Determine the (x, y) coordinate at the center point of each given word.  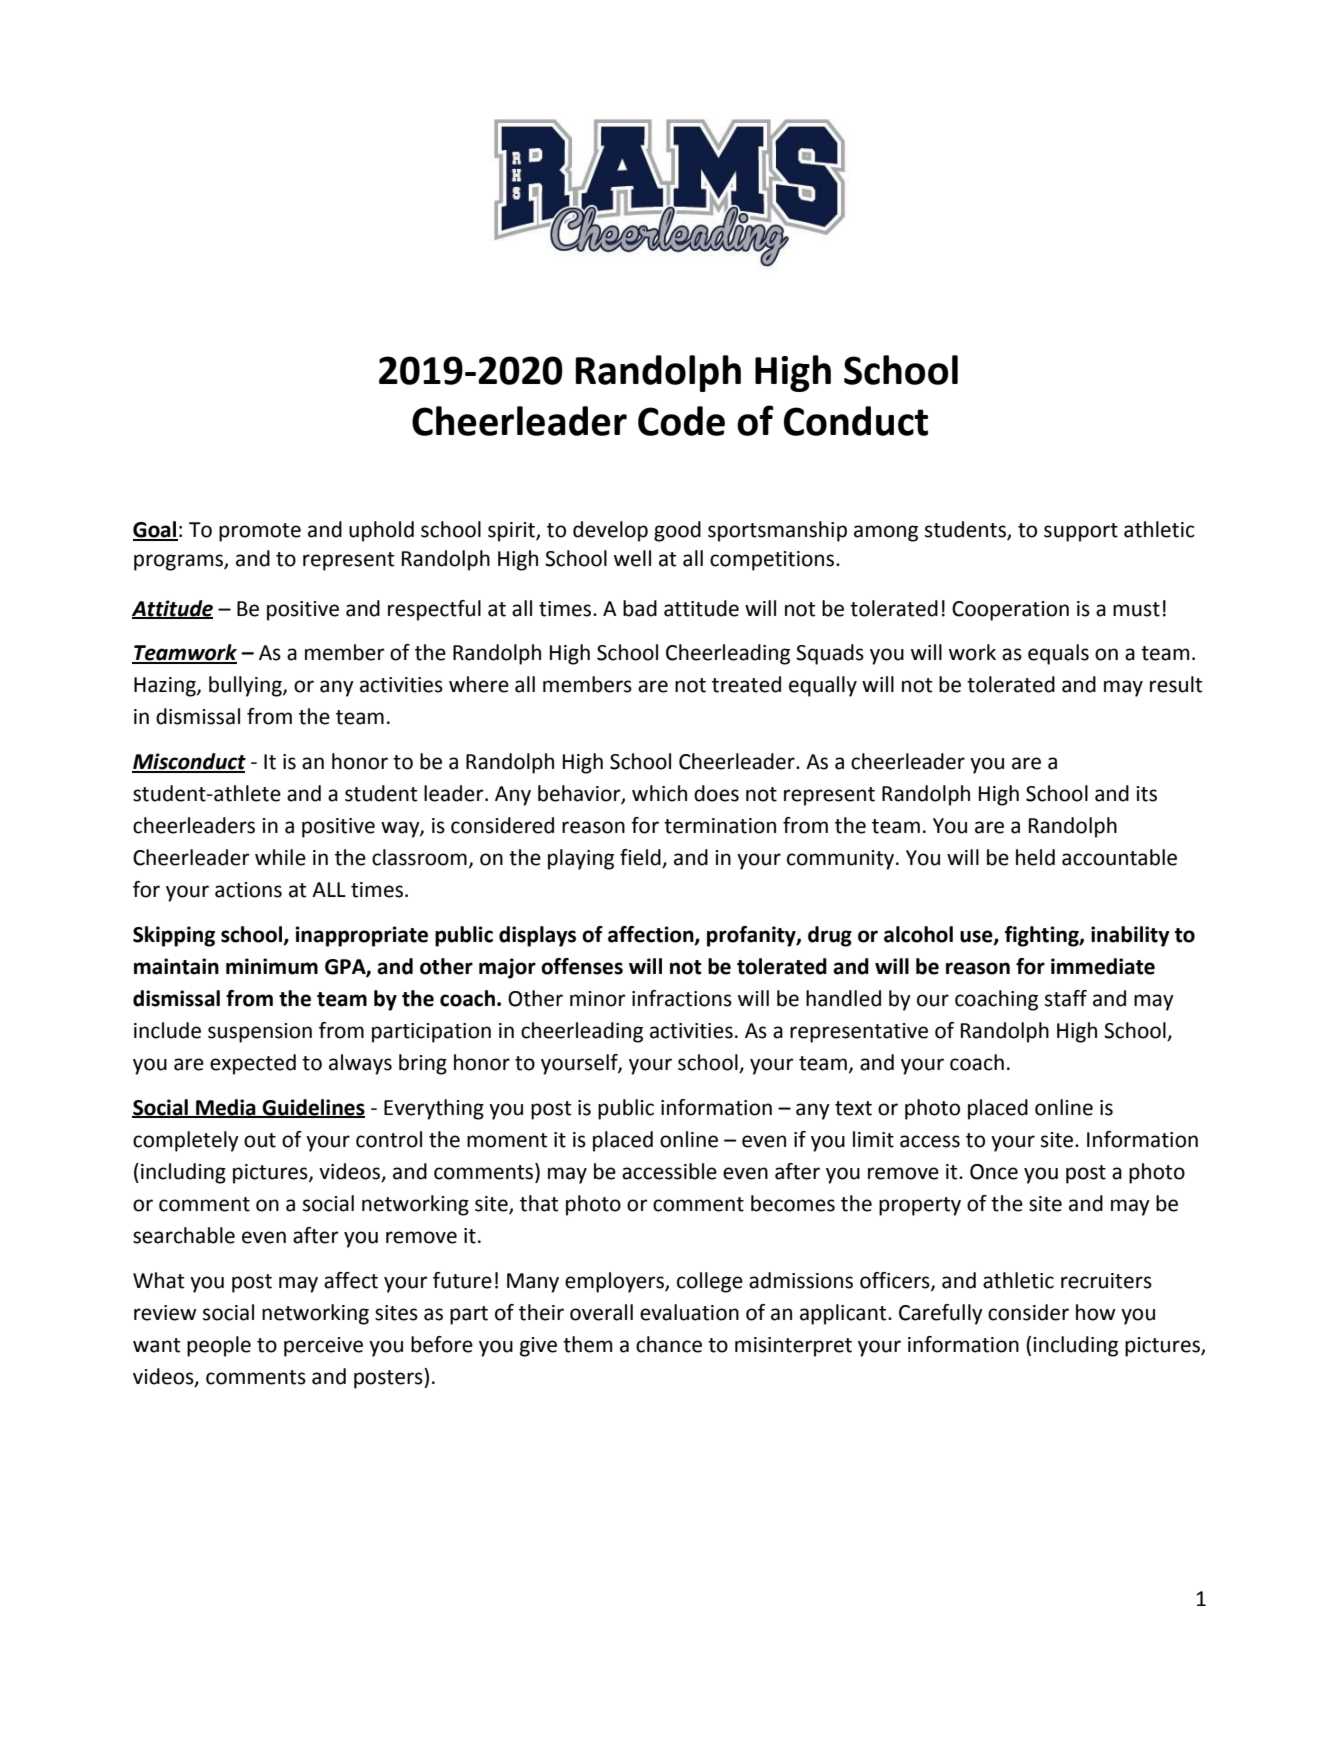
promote (260, 532)
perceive (323, 1347)
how (1096, 1312)
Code (681, 421)
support (1081, 532)
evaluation (689, 1312)
